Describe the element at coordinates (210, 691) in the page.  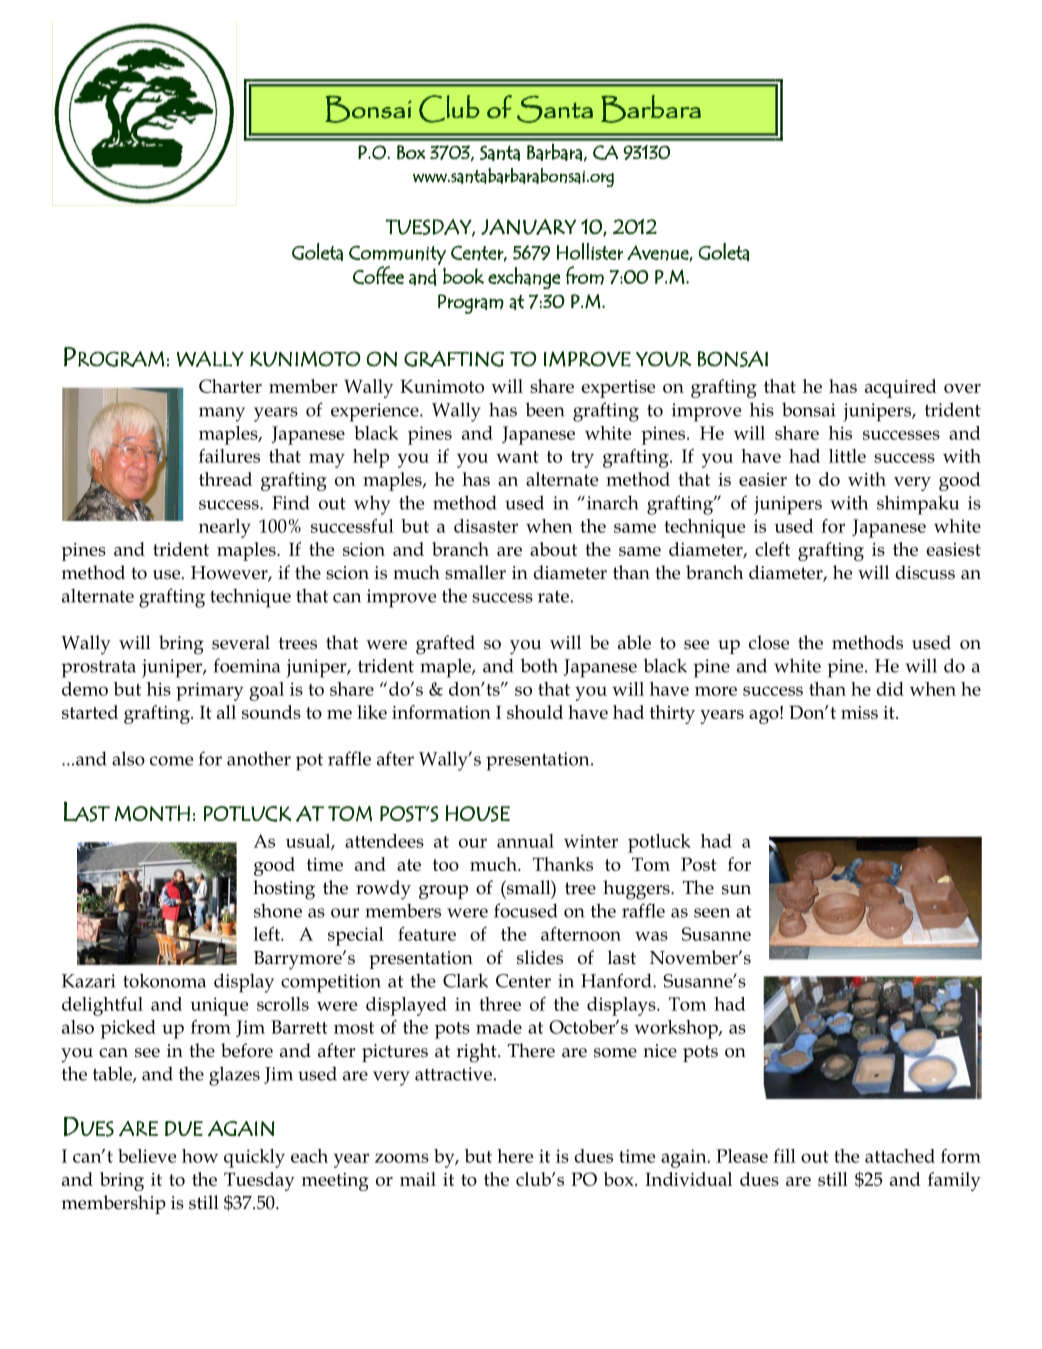
I see `primary` at that location.
